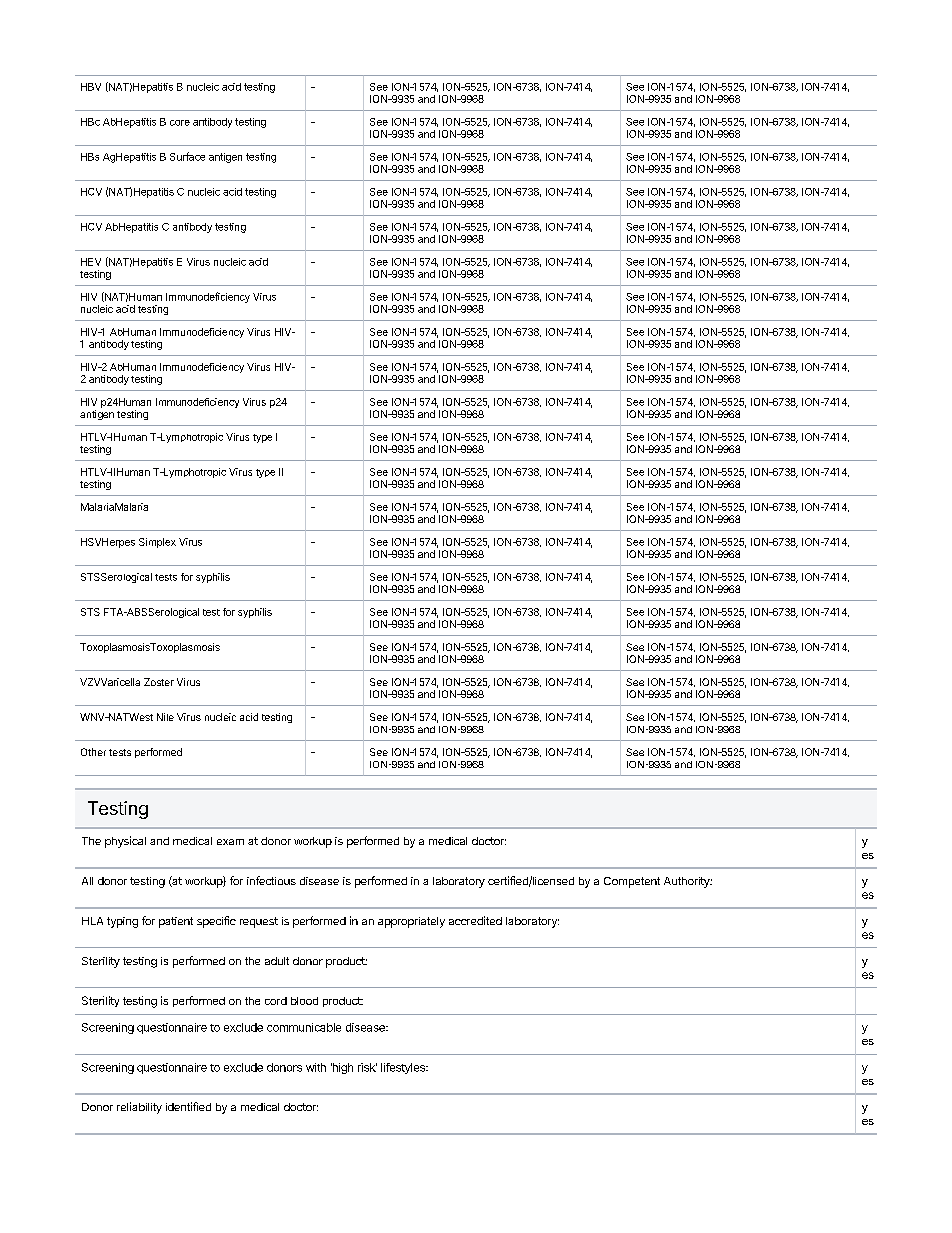 This screenshot has width=952, height=1233. I want to click on Competent, so click(632, 882).
